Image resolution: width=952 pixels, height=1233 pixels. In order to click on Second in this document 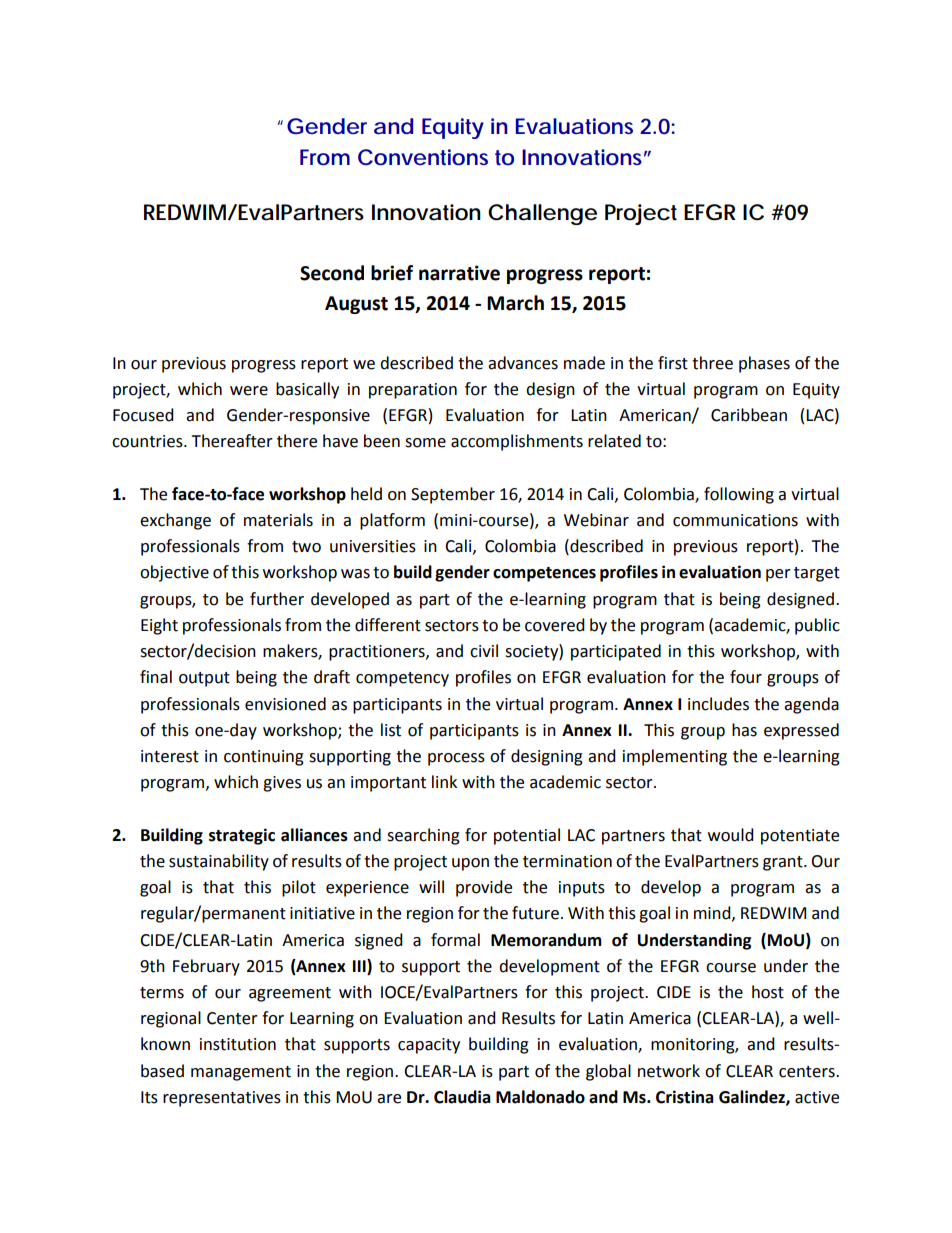, I will do `click(332, 273)`.
